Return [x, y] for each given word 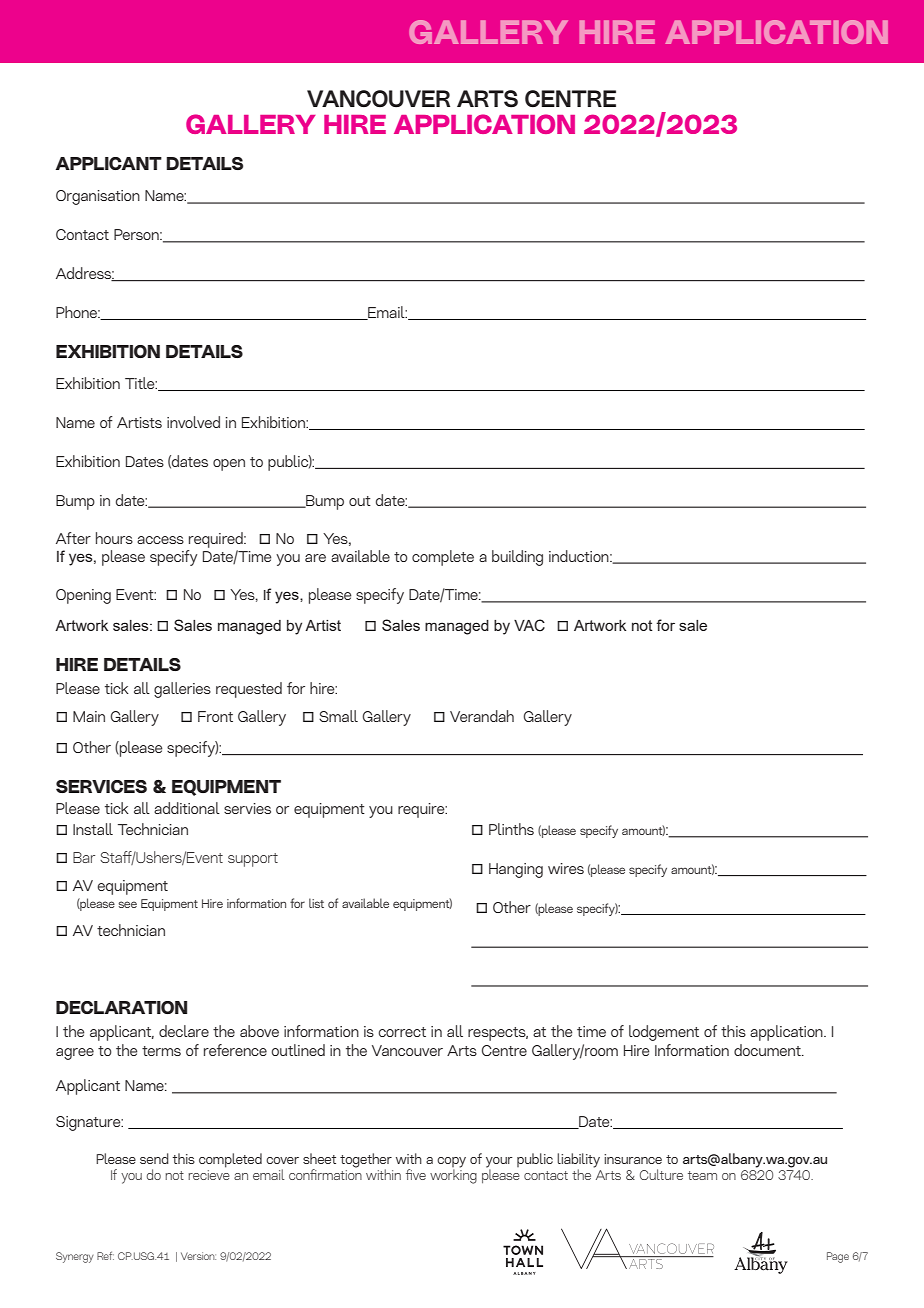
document [768, 1050]
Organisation [98, 197]
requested [249, 690]
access [160, 540]
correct [402, 1032]
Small [338, 716]
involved [193, 422]
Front [215, 716]
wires [566, 868]
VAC [529, 625]
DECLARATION [121, 1007]
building [517, 558]
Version [198, 1256]
